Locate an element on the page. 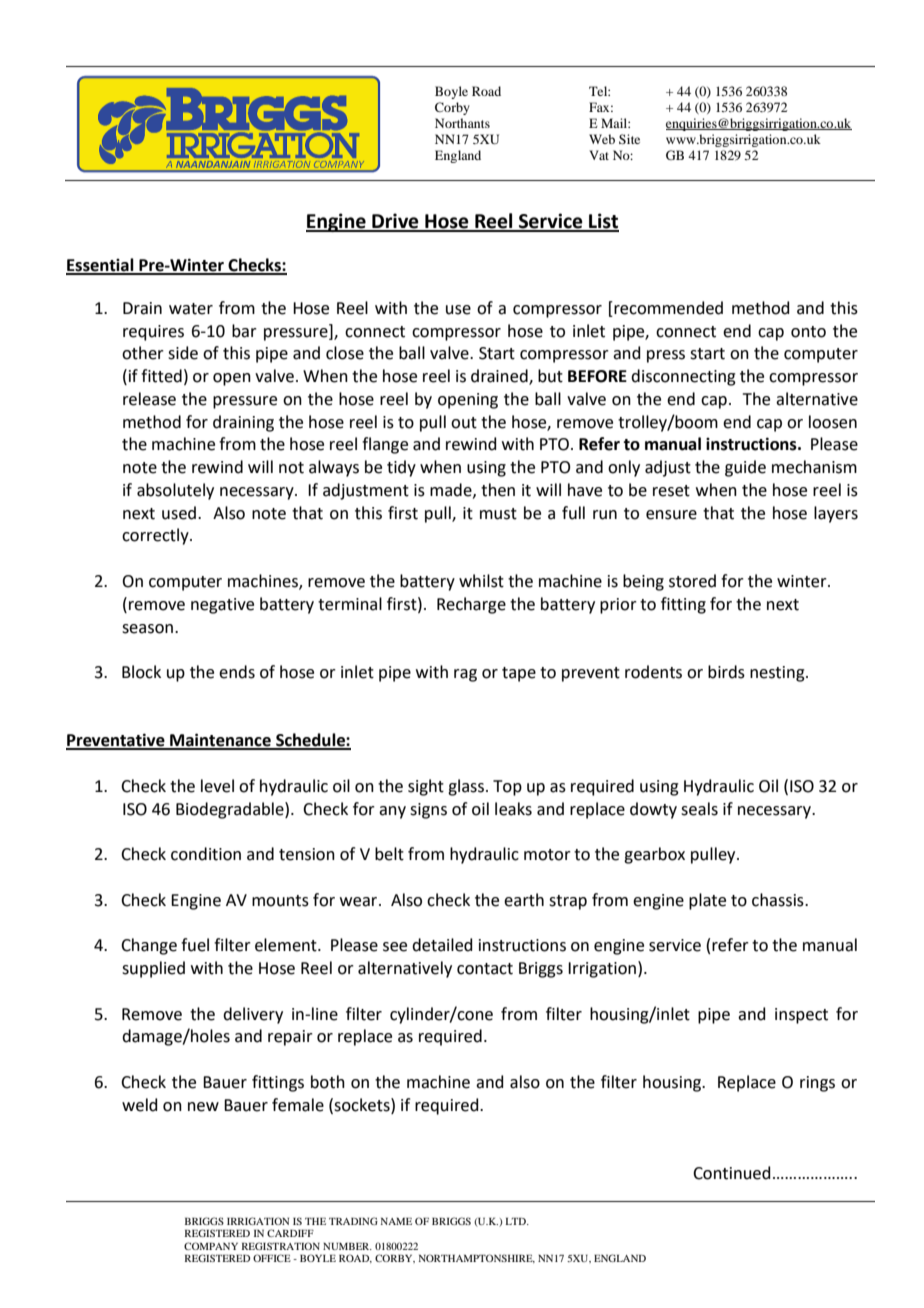 Image resolution: width=924 pixels, height=1308 pixels. must is located at coordinates (498, 514).
